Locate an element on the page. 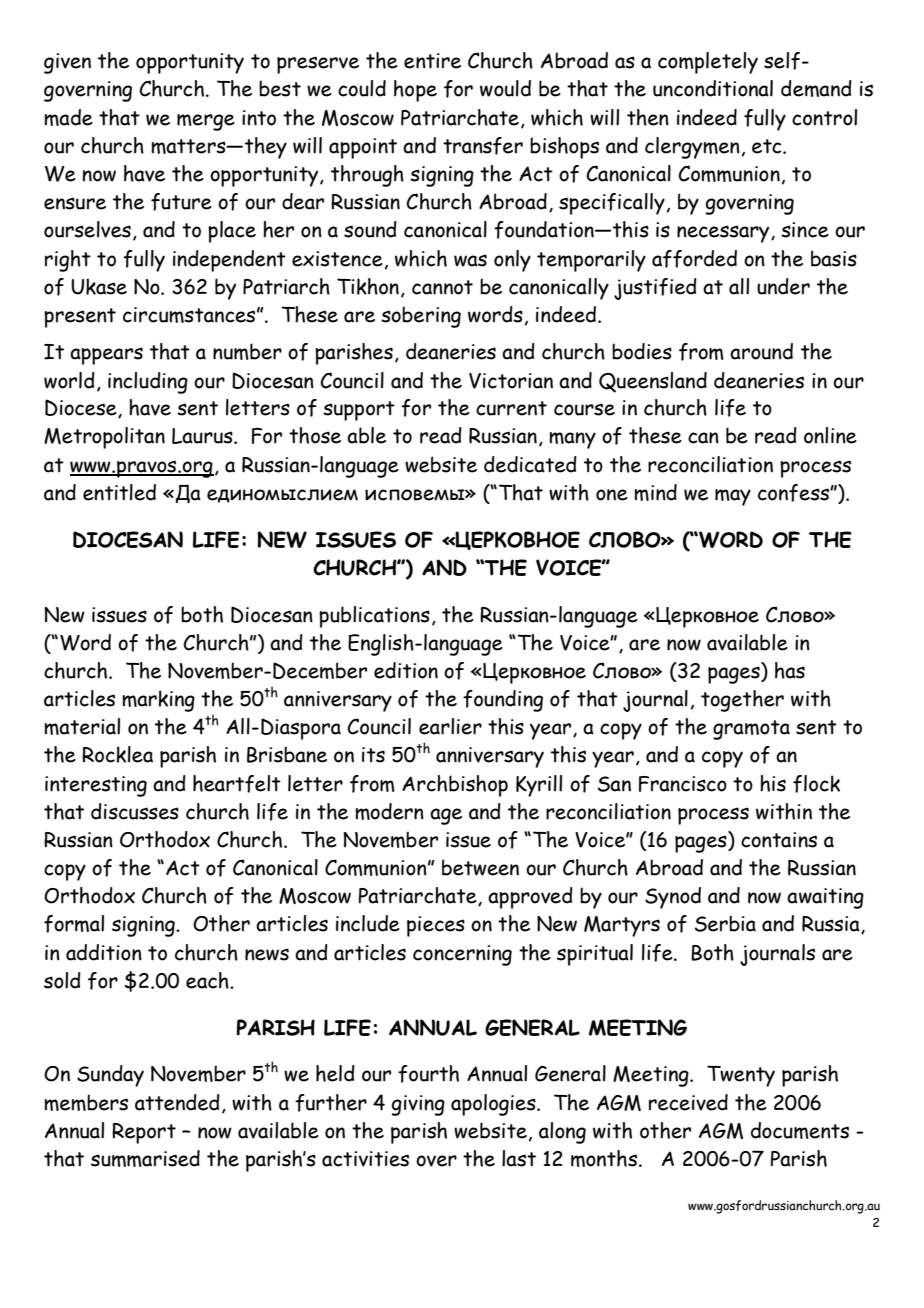 This document has height=1308, width=924. documents is located at coordinates (800, 1130).
